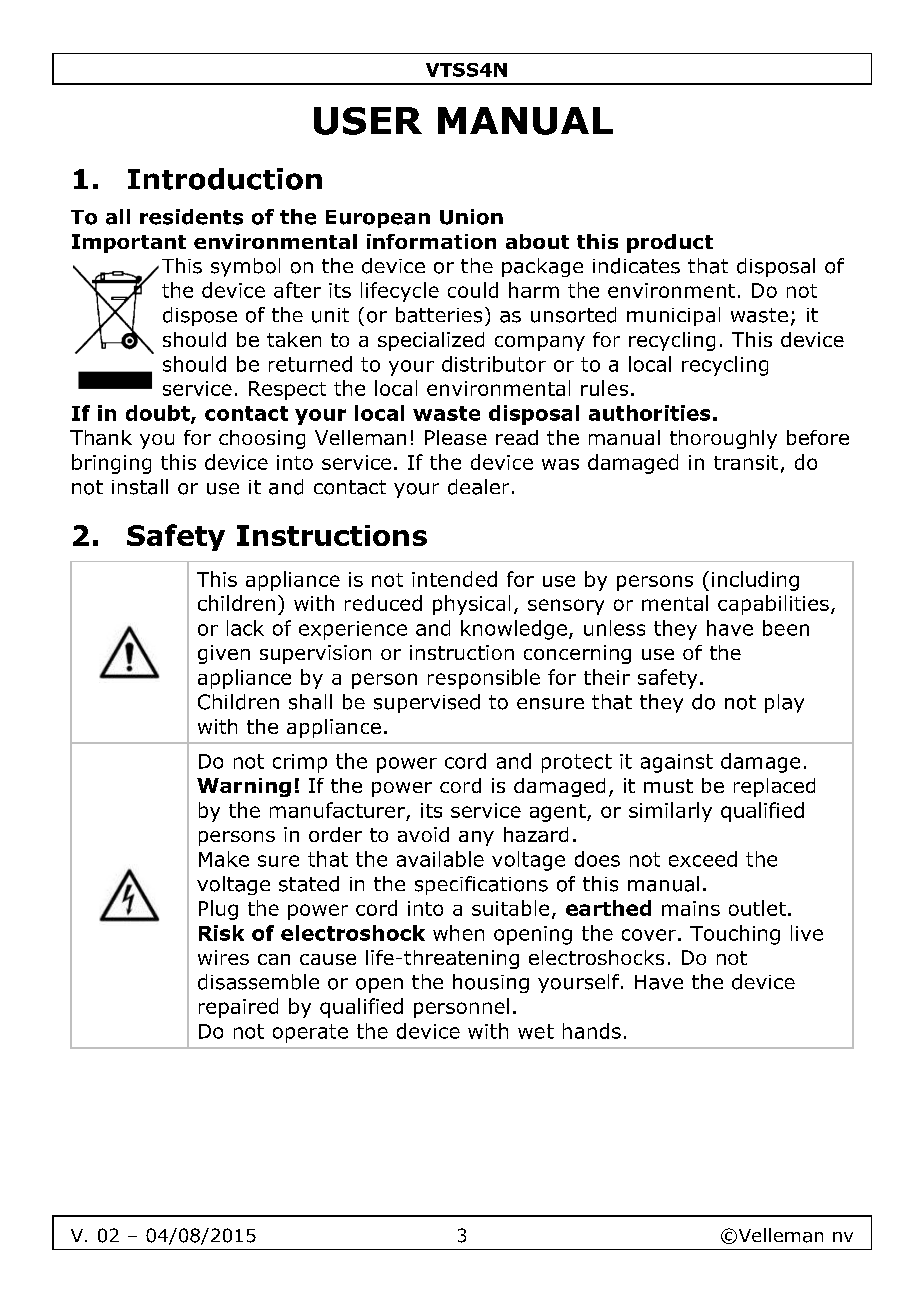 The image size is (924, 1303). What do you see at coordinates (673, 316) in the document?
I see `municipal` at bounding box center [673, 316].
